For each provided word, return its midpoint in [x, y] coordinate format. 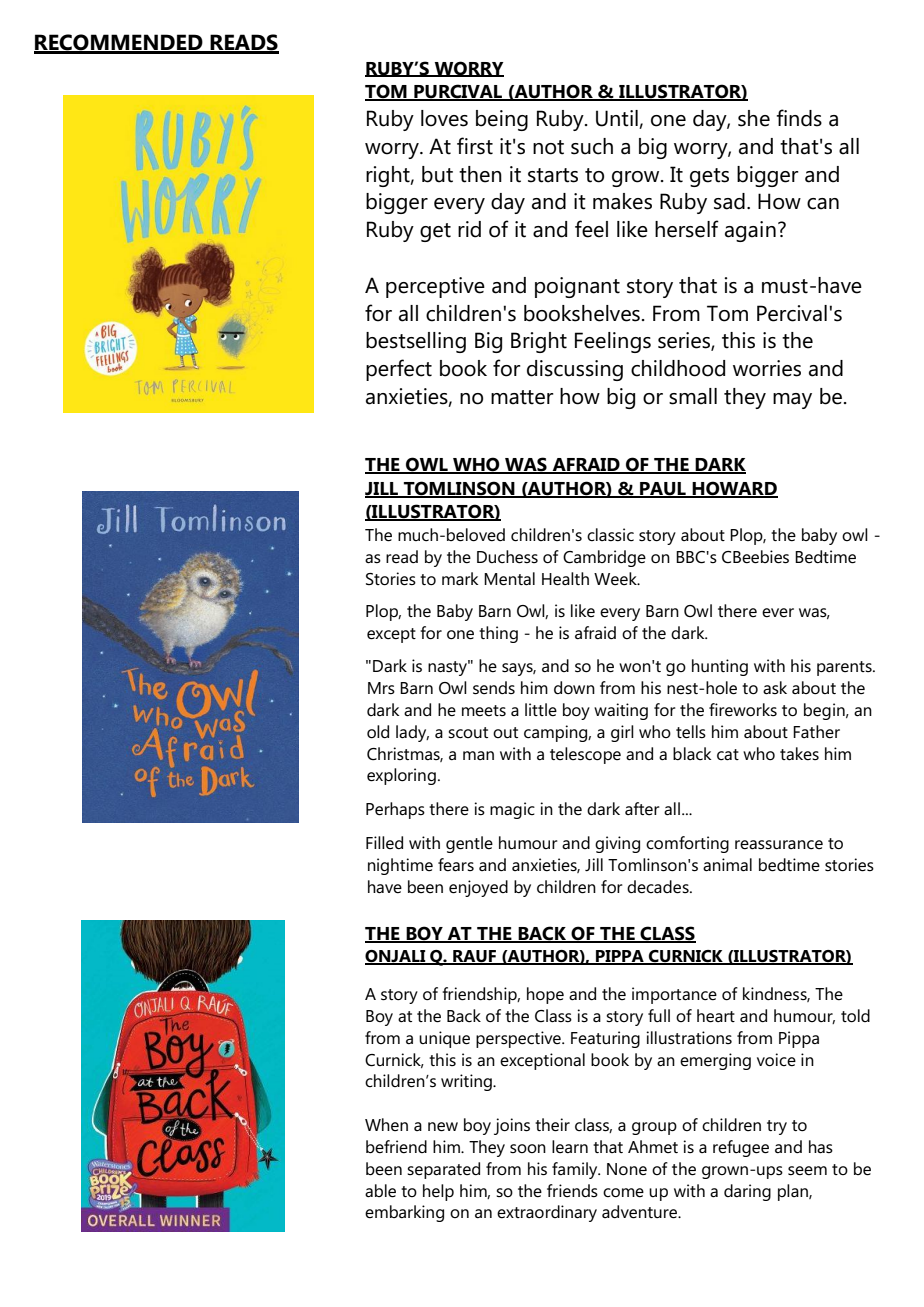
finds [799, 118]
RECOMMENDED [119, 43]
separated [443, 1170]
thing [498, 634]
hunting [720, 667]
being [502, 120]
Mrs [381, 688]
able [380, 1191]
